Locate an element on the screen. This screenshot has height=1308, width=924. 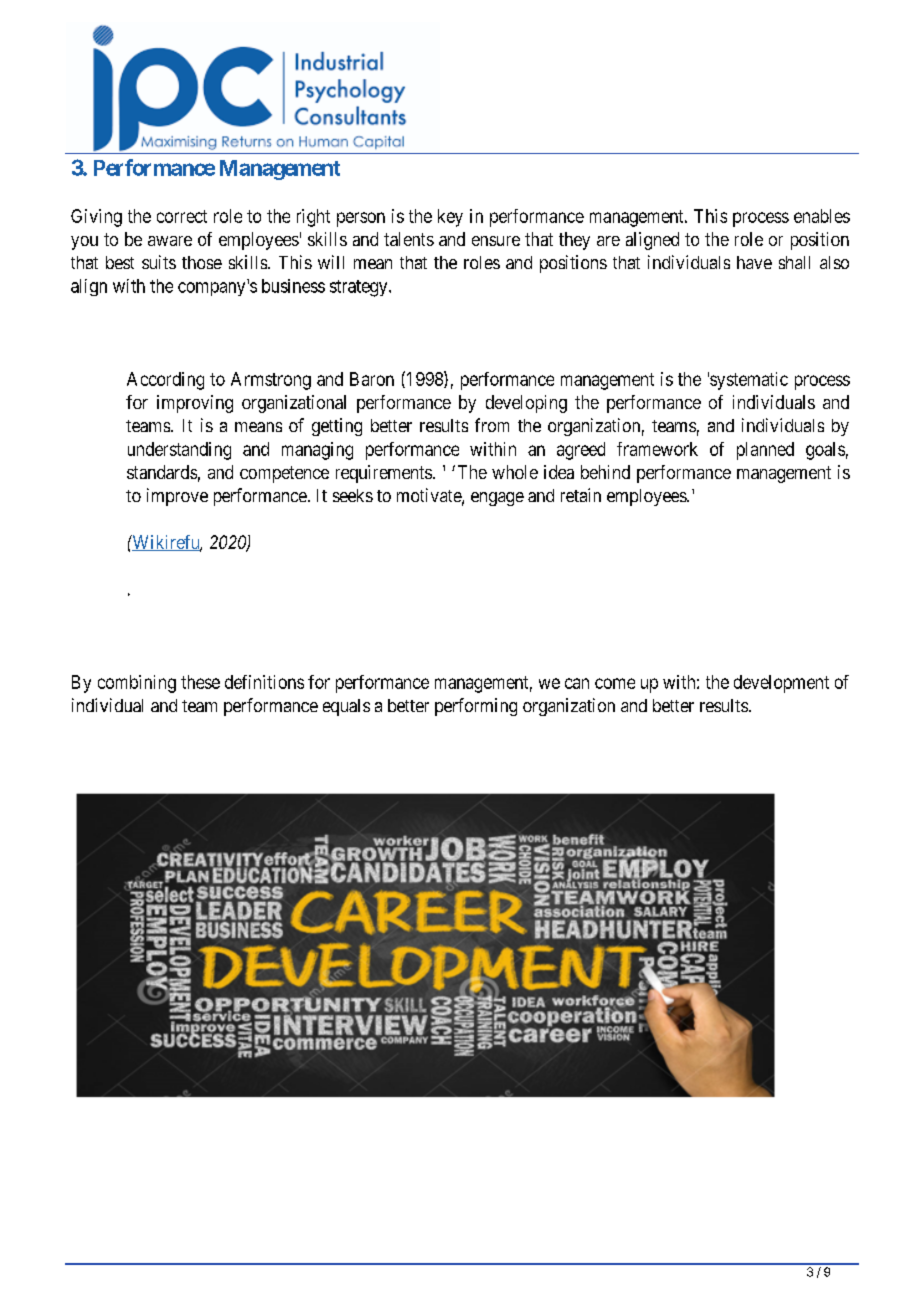
enables is located at coordinates (822, 216).
